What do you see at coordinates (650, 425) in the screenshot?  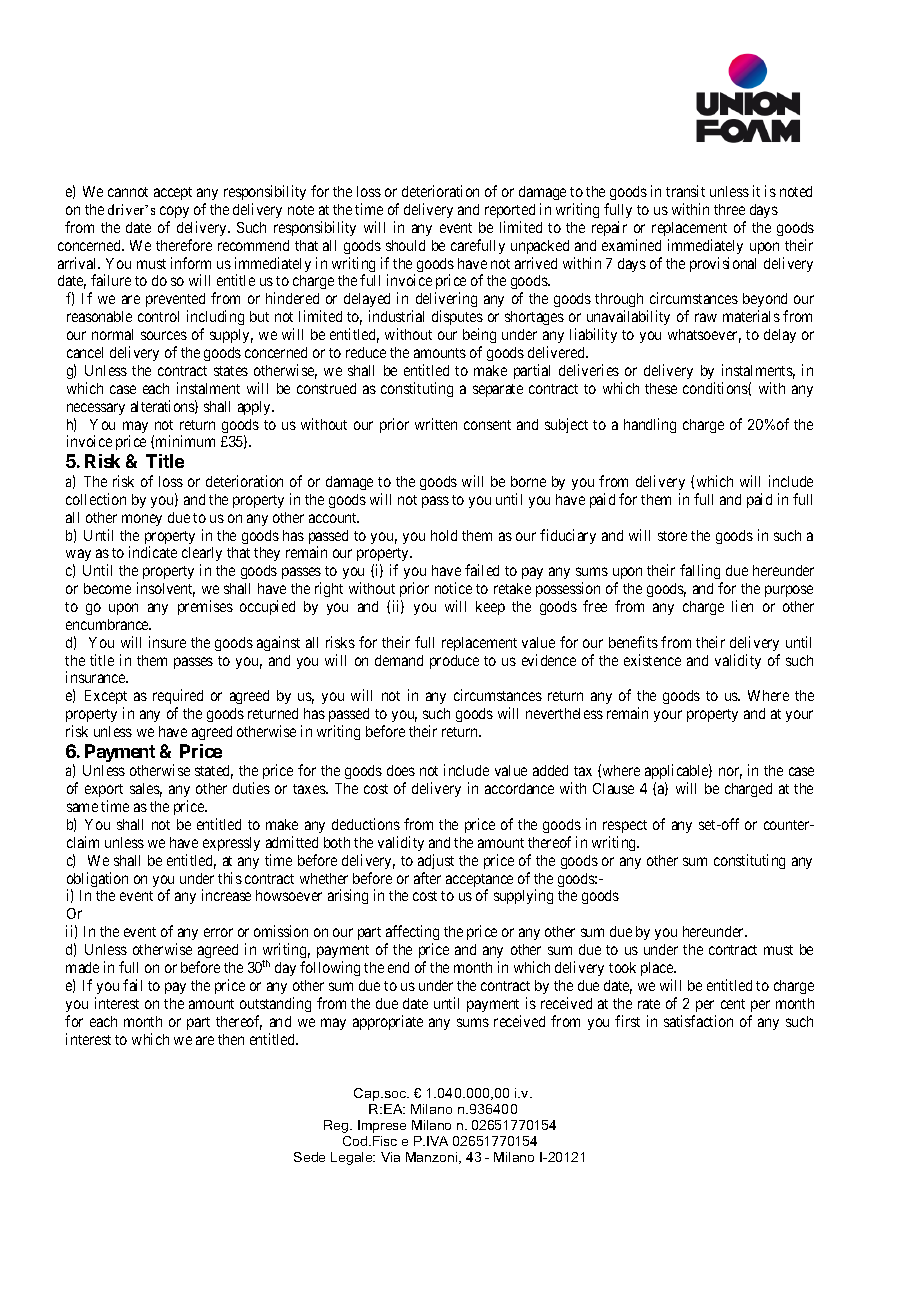 I see `handling` at bounding box center [650, 425].
